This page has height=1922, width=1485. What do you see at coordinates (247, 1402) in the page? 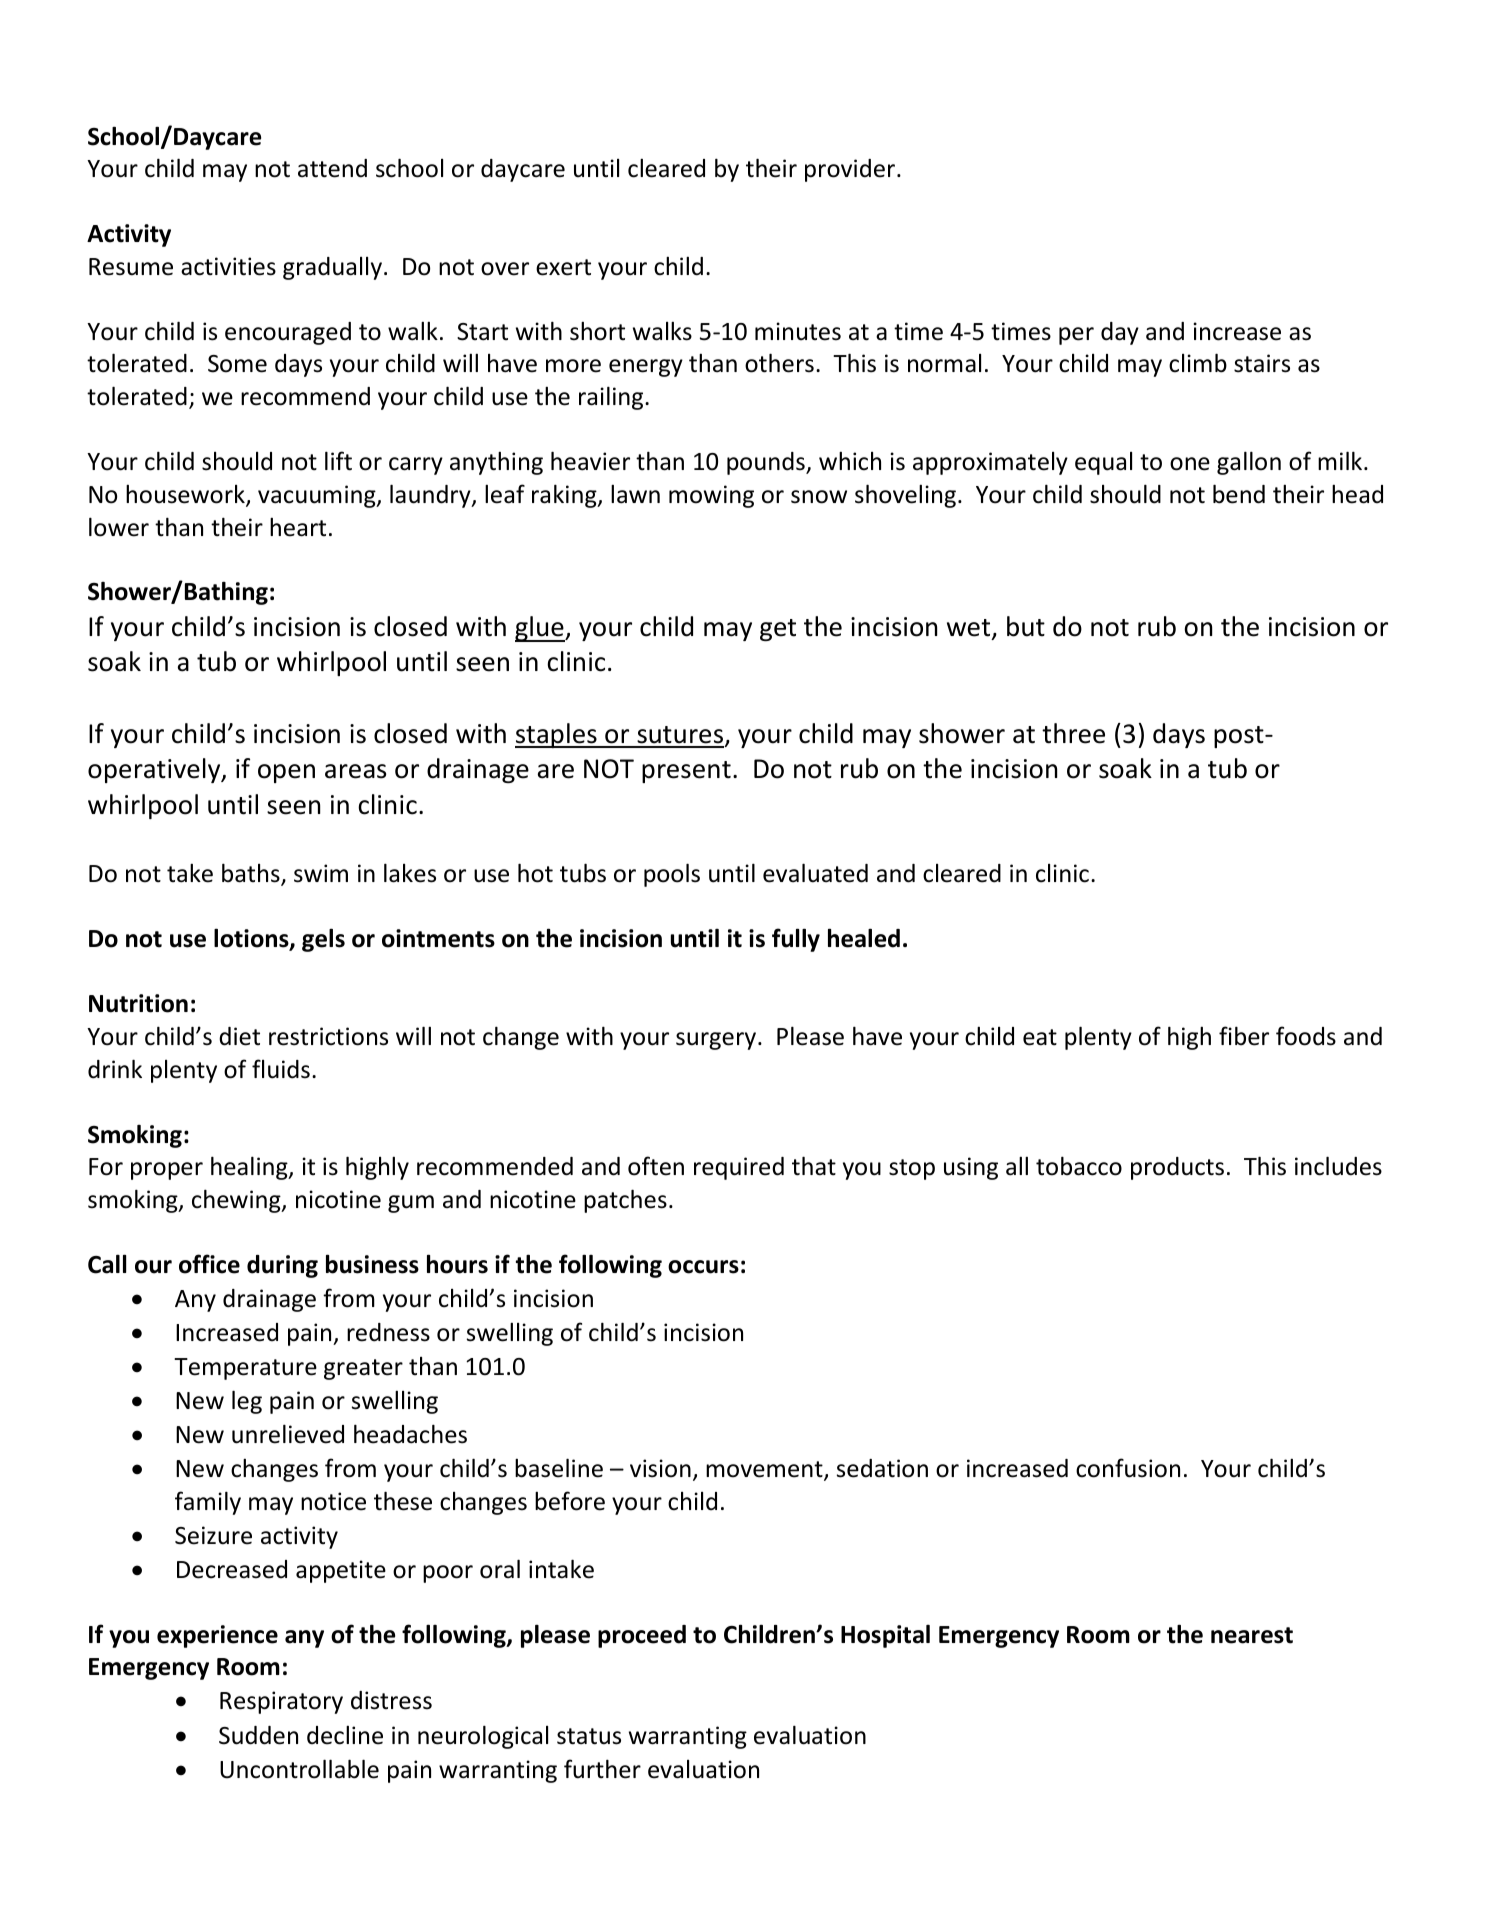
I see `leg` at bounding box center [247, 1402].
